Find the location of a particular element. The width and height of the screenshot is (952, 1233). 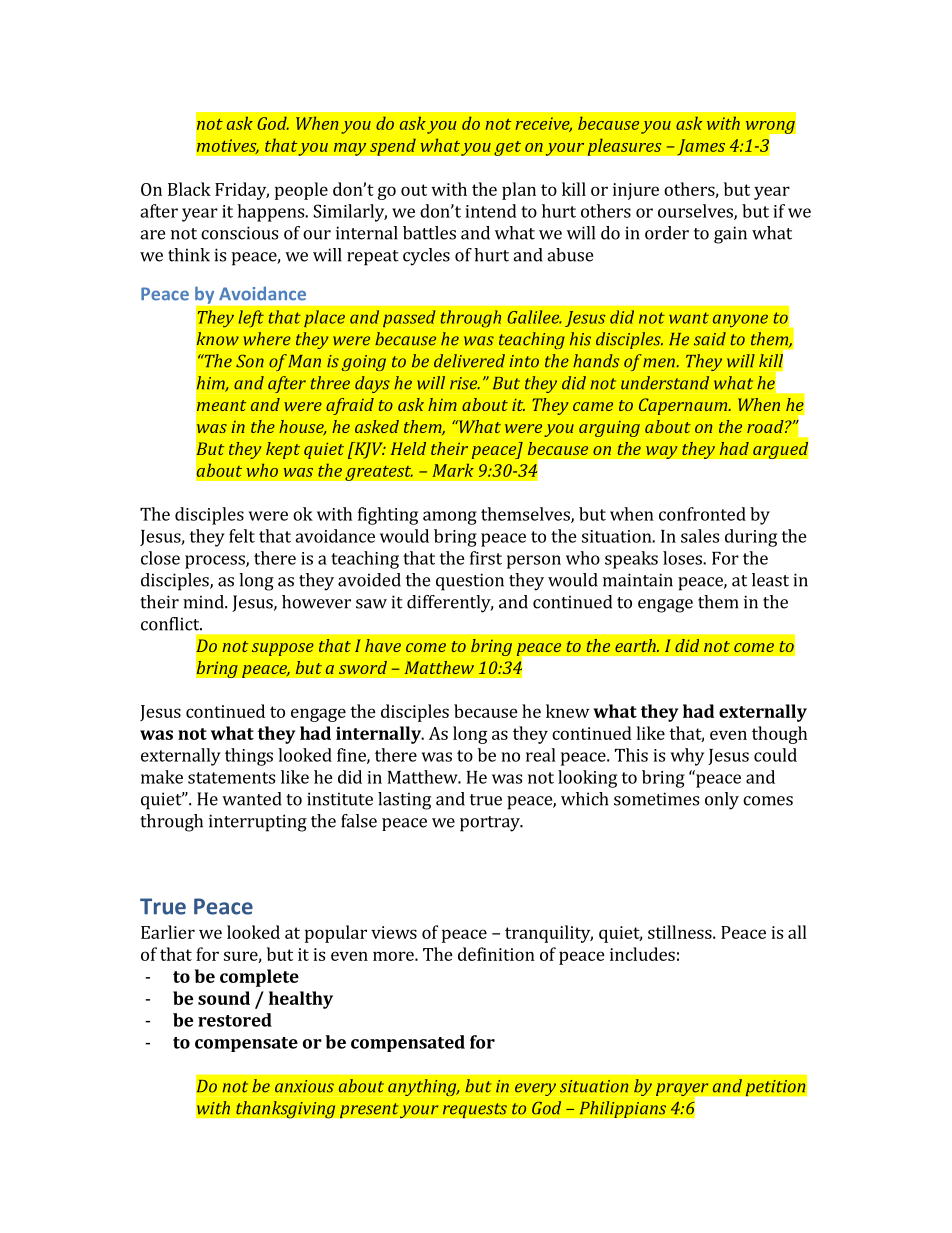

question is located at coordinates (470, 582).
